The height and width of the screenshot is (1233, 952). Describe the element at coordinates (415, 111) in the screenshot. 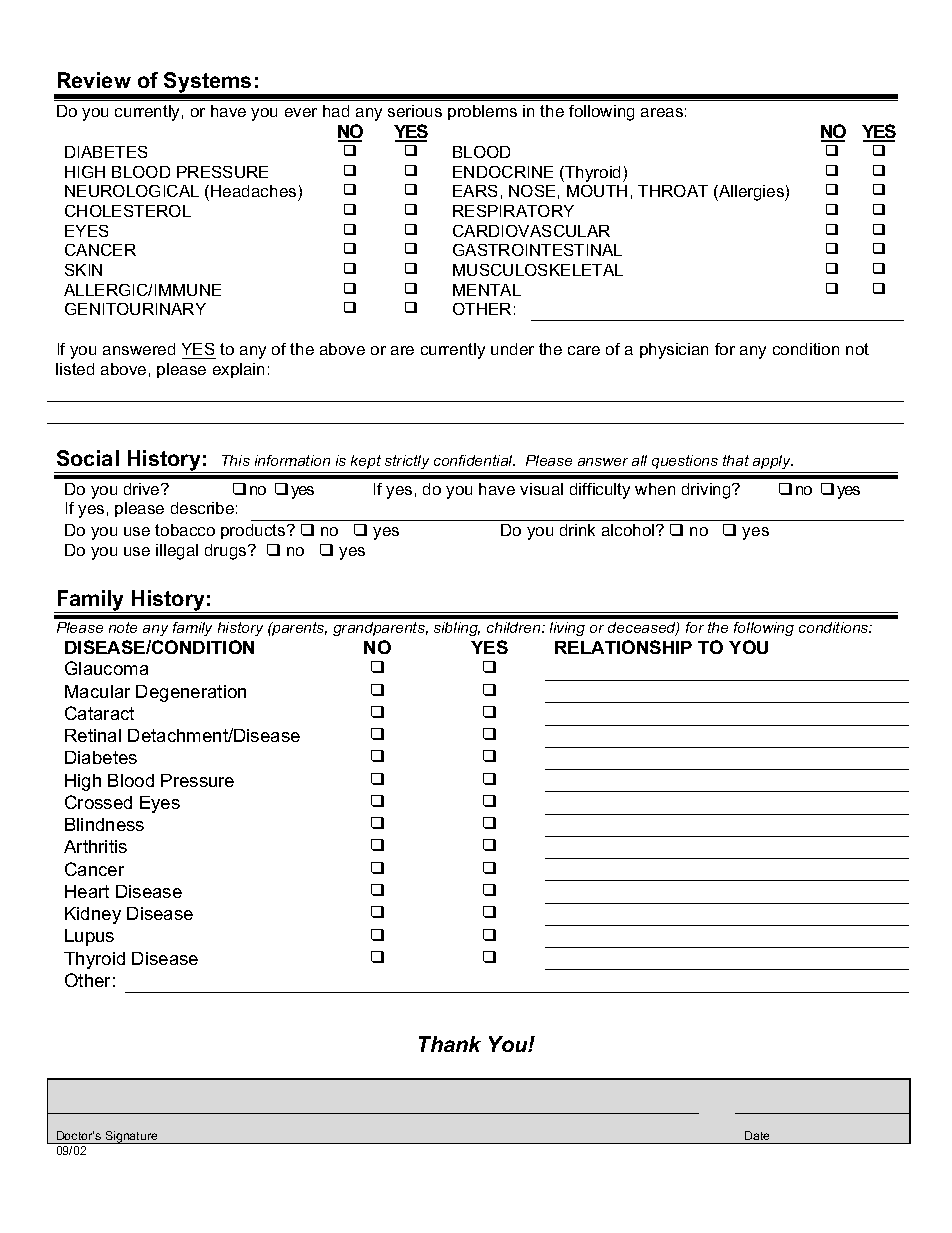

I see `serious` at that location.
